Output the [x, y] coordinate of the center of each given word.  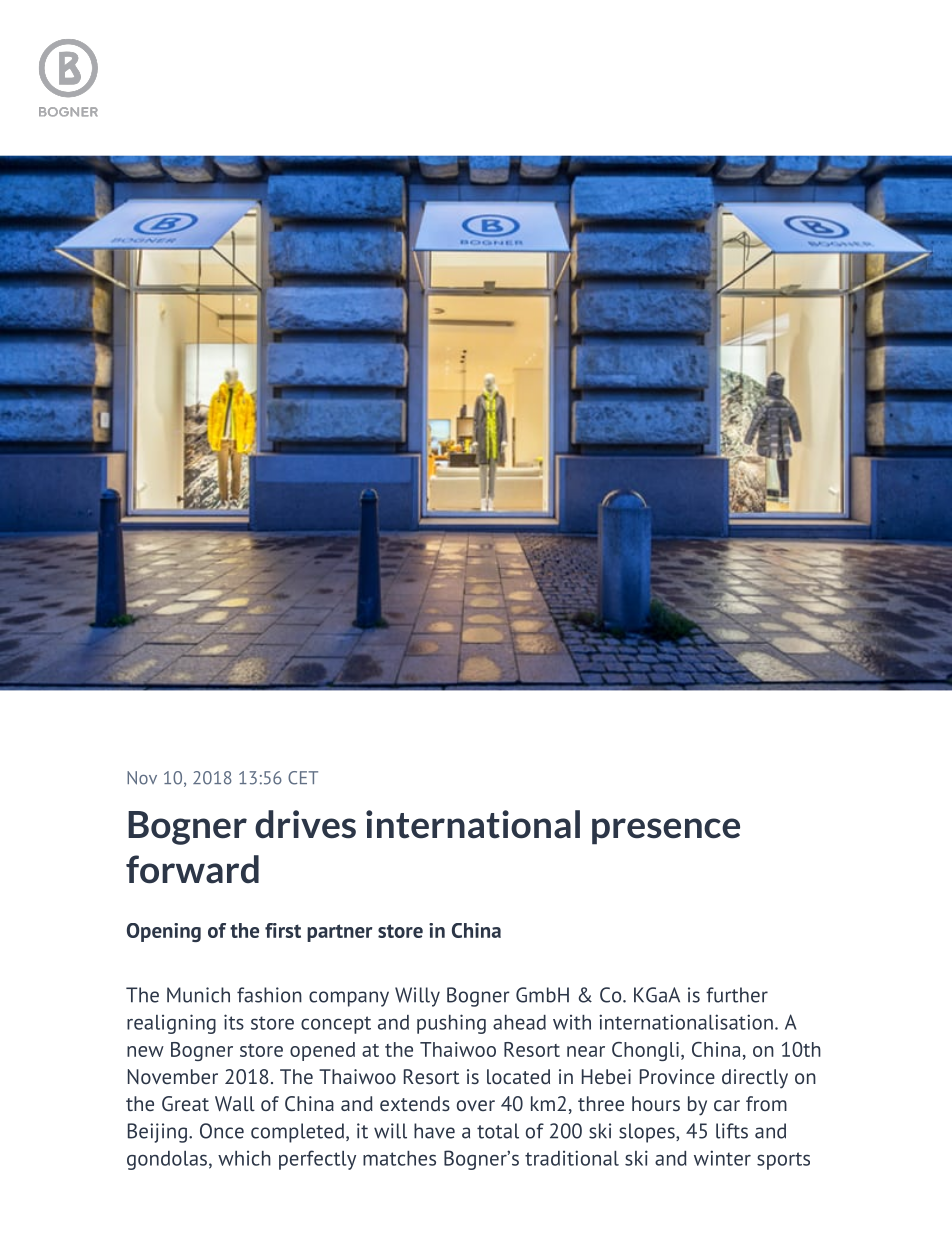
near [586, 1051]
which [244, 1158]
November [173, 1076]
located [518, 1076]
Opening [164, 932]
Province [677, 1076]
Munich [198, 995]
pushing [451, 1024]
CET [303, 778]
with [572, 1022]
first [283, 930]
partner [339, 933]
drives [305, 824]
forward [192, 869]
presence [666, 831]
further [737, 995]
